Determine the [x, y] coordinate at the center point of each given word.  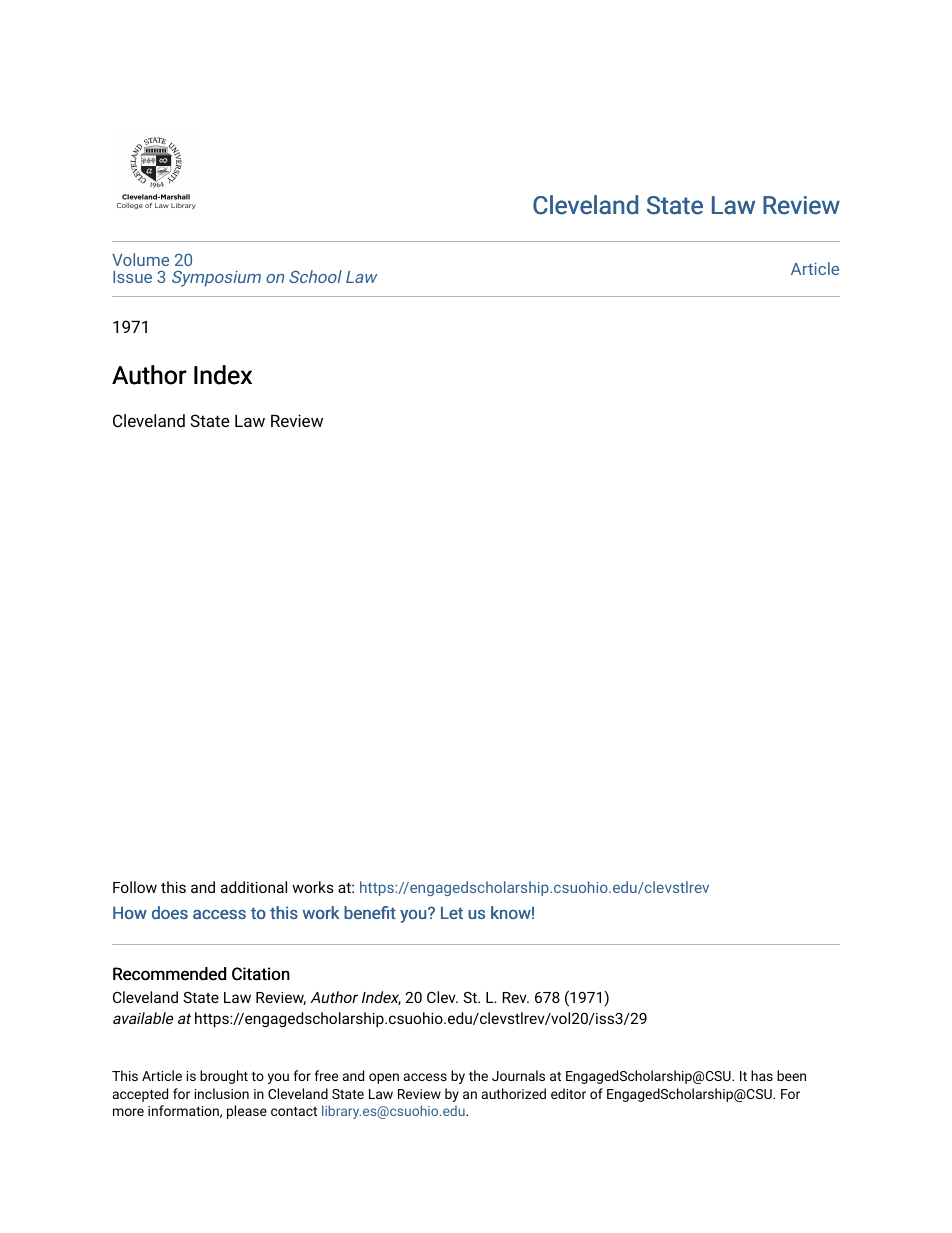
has [762, 1075]
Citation [261, 974]
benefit [370, 912]
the [478, 1075]
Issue [132, 277]
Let [452, 912]
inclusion [222, 1093]
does [170, 912]
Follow [135, 887]
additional [254, 887]
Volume [140, 259]
